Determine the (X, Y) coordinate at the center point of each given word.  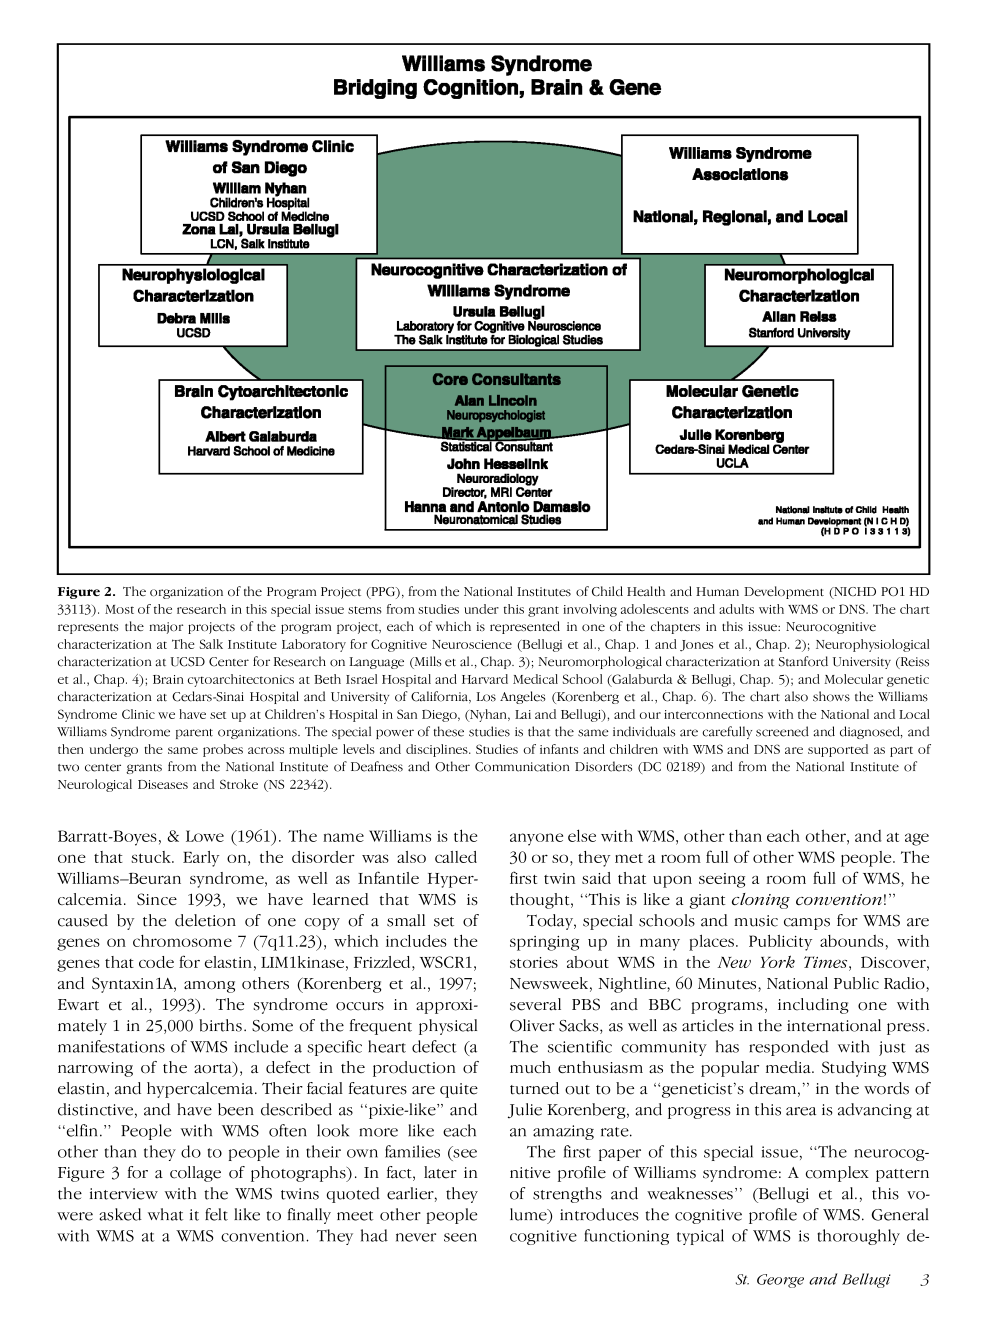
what (165, 1214)
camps (807, 924)
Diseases (163, 784)
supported (838, 750)
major (166, 628)
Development (784, 592)
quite (459, 1090)
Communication (522, 767)
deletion (205, 920)
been (236, 1109)
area (801, 1111)
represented (525, 627)
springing (544, 943)
